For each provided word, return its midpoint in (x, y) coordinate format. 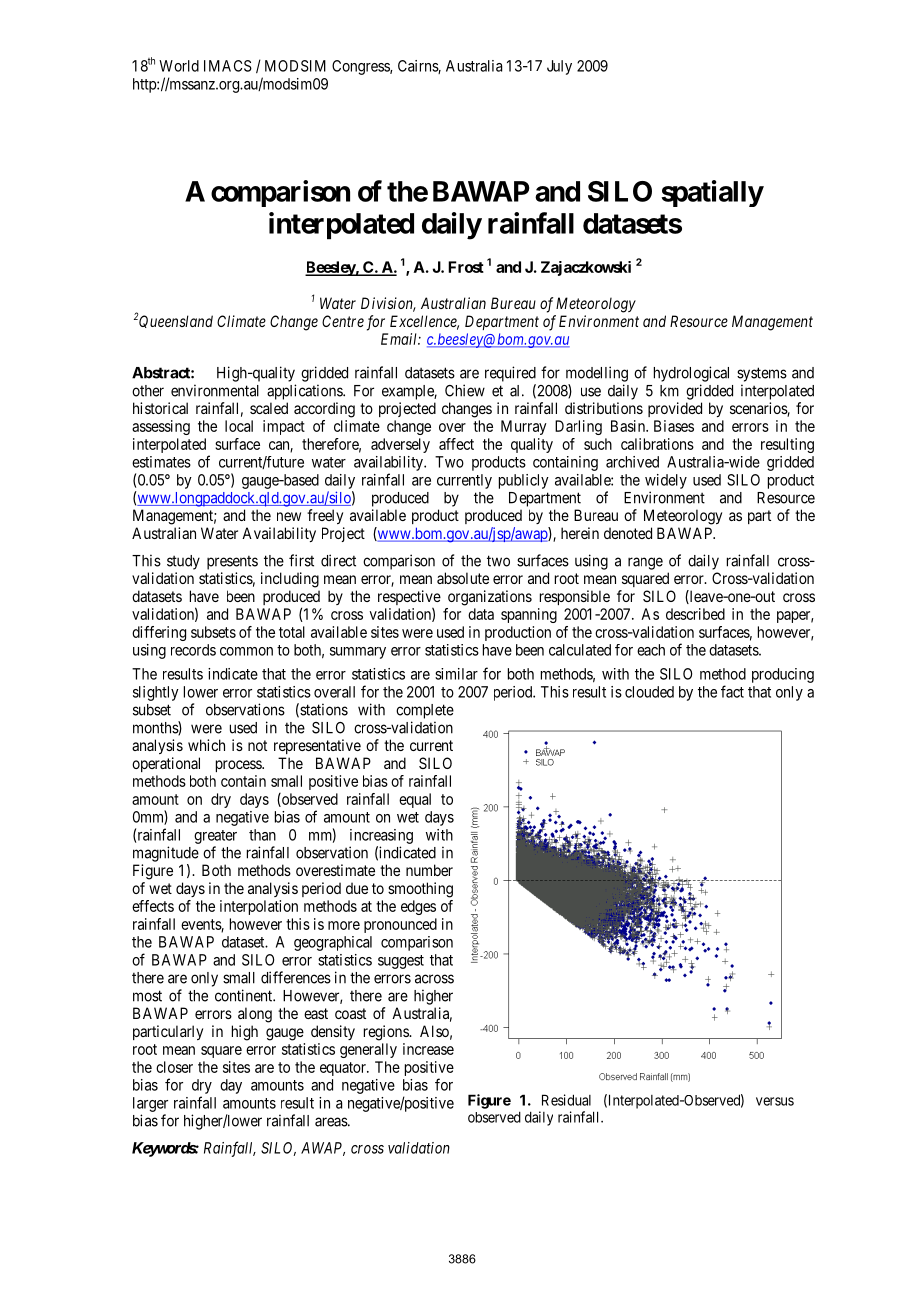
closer (174, 1067)
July (559, 67)
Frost (466, 267)
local (239, 426)
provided (675, 409)
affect (456, 444)
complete (425, 711)
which (206, 745)
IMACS (228, 66)
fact (732, 691)
